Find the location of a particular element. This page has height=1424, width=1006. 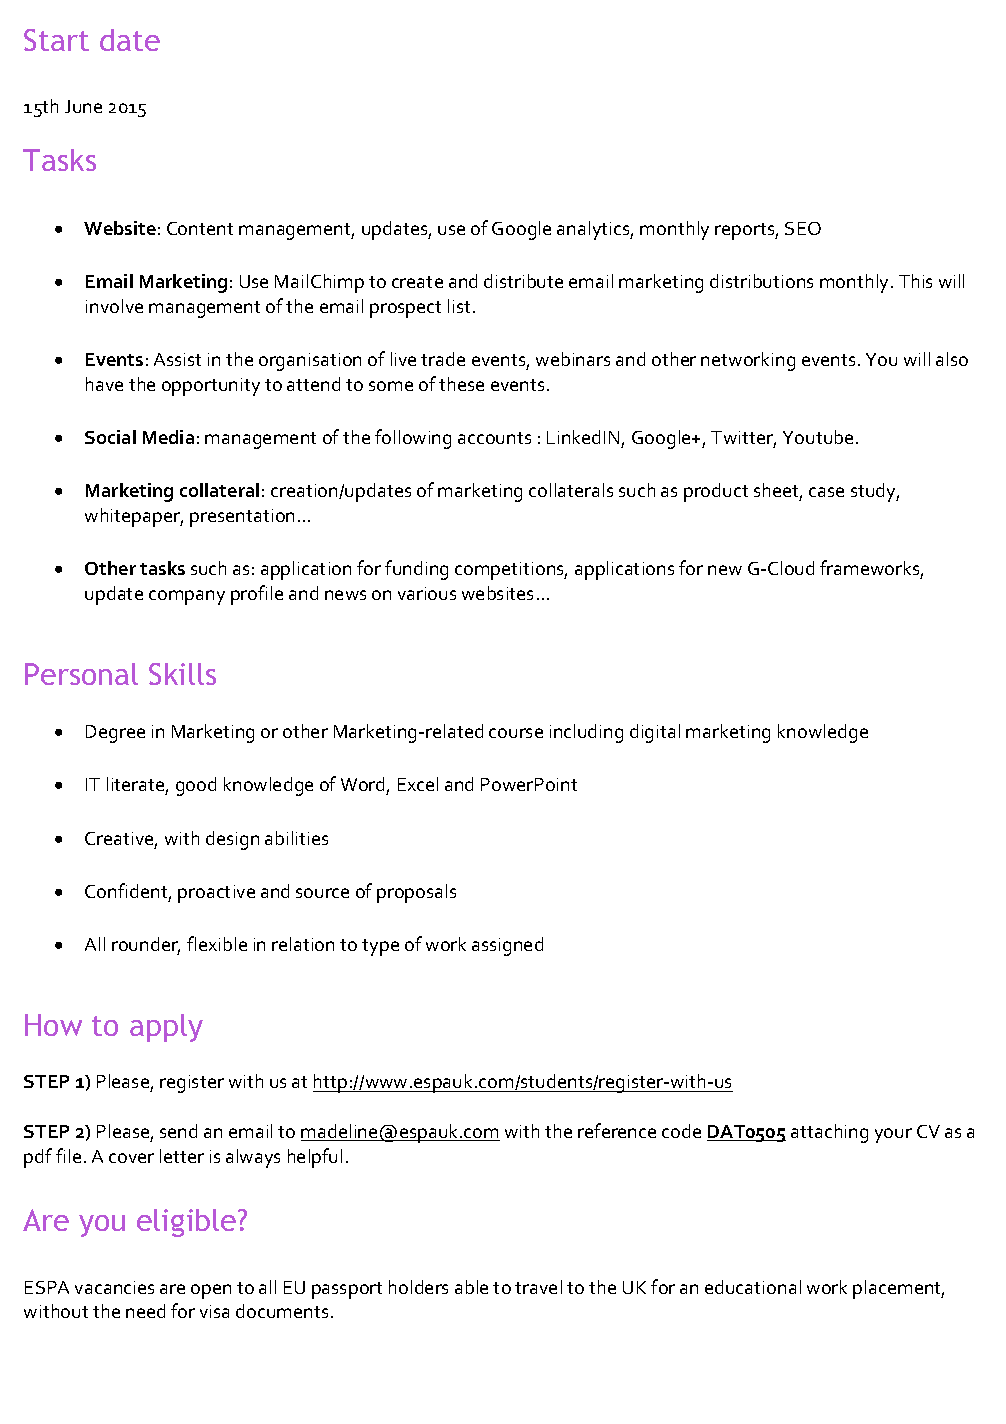

SEO is located at coordinates (803, 228).
